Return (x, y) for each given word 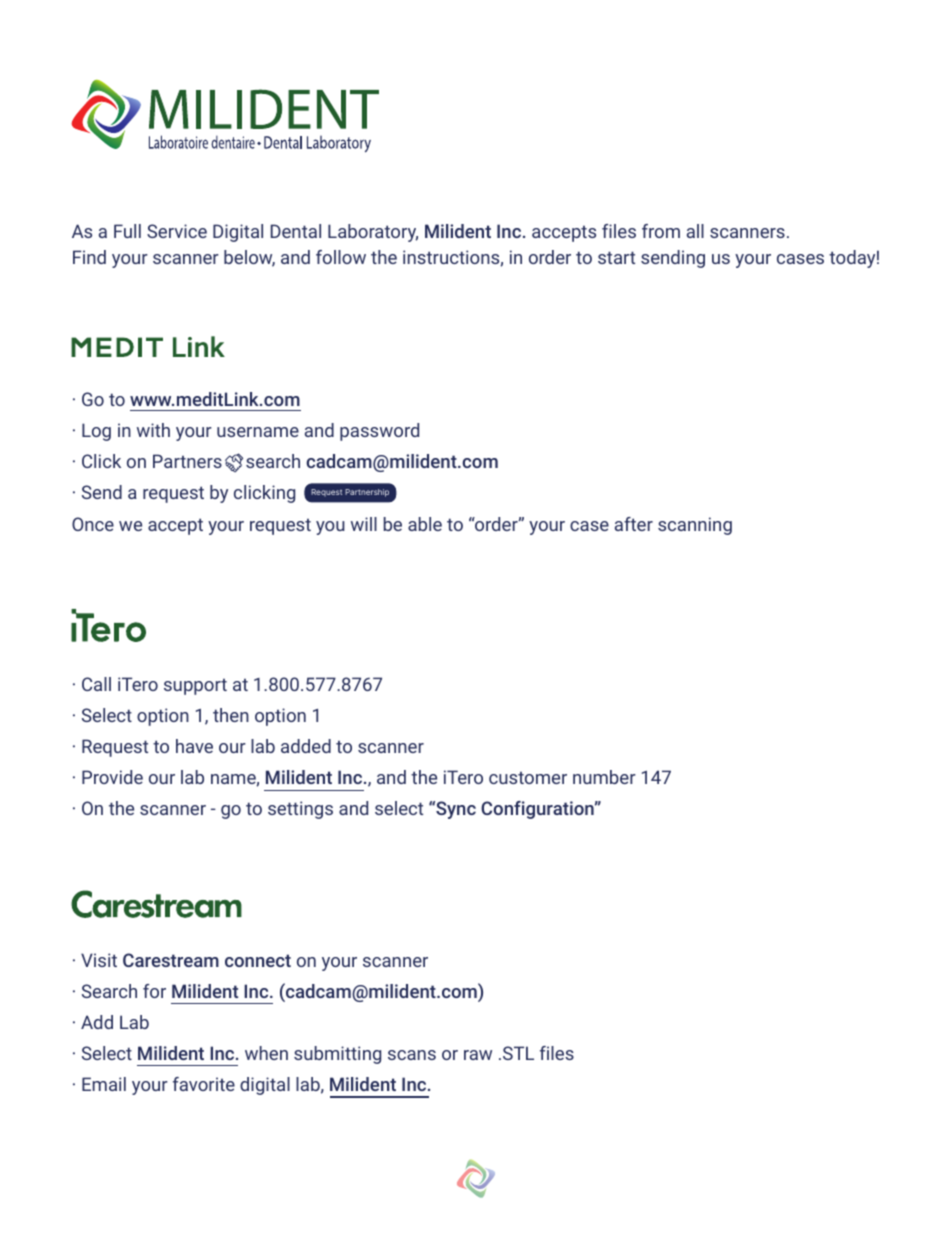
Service (177, 231)
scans (412, 1055)
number (604, 777)
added (306, 746)
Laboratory (373, 233)
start (616, 257)
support (195, 687)
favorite (204, 1084)
